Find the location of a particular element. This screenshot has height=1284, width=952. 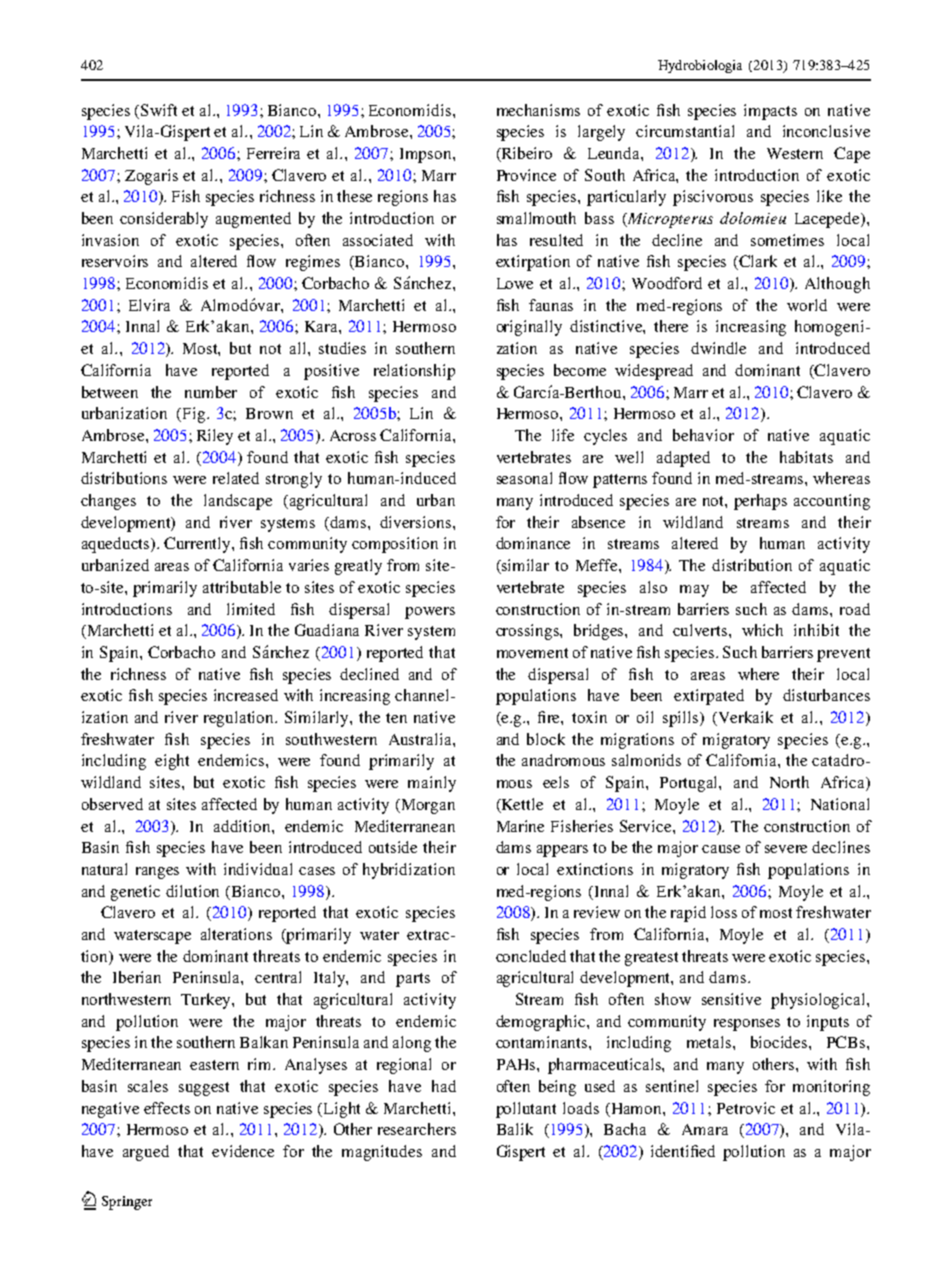

Swift is located at coordinates (159, 110).
